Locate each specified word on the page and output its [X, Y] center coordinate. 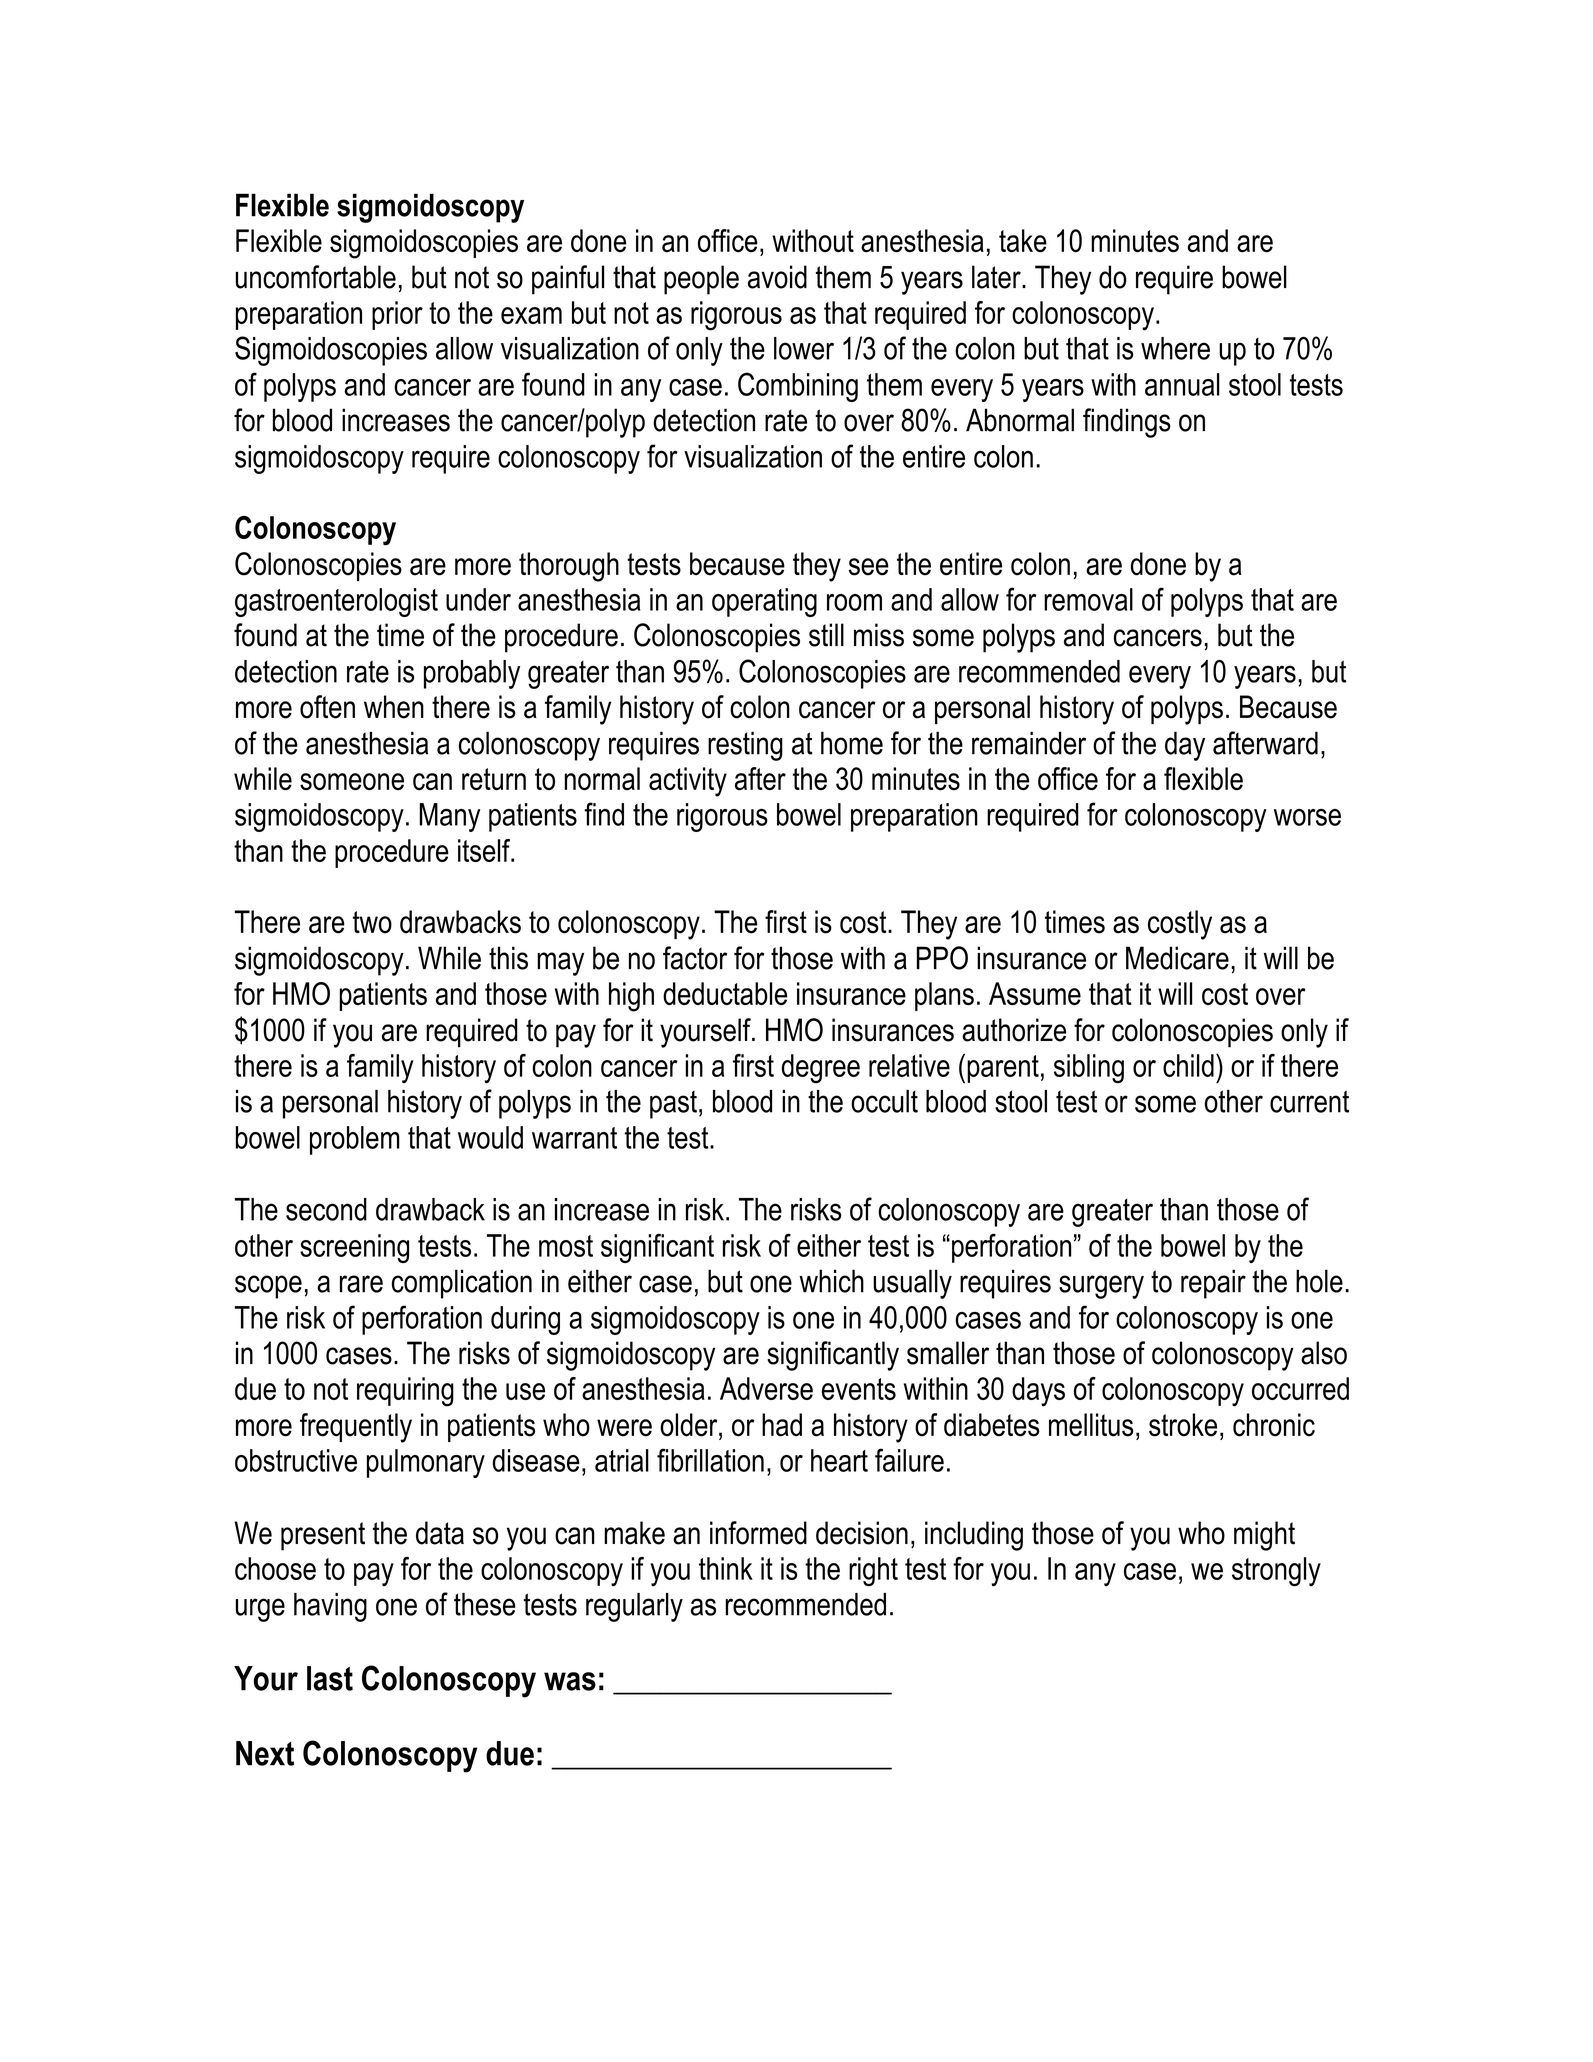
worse [1307, 817]
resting [745, 746]
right [873, 1572]
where [1175, 348]
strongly [1276, 1572]
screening [354, 1248]
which [831, 1281]
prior [397, 315]
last [330, 1678]
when [394, 707]
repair [1213, 1284]
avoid [777, 277]
